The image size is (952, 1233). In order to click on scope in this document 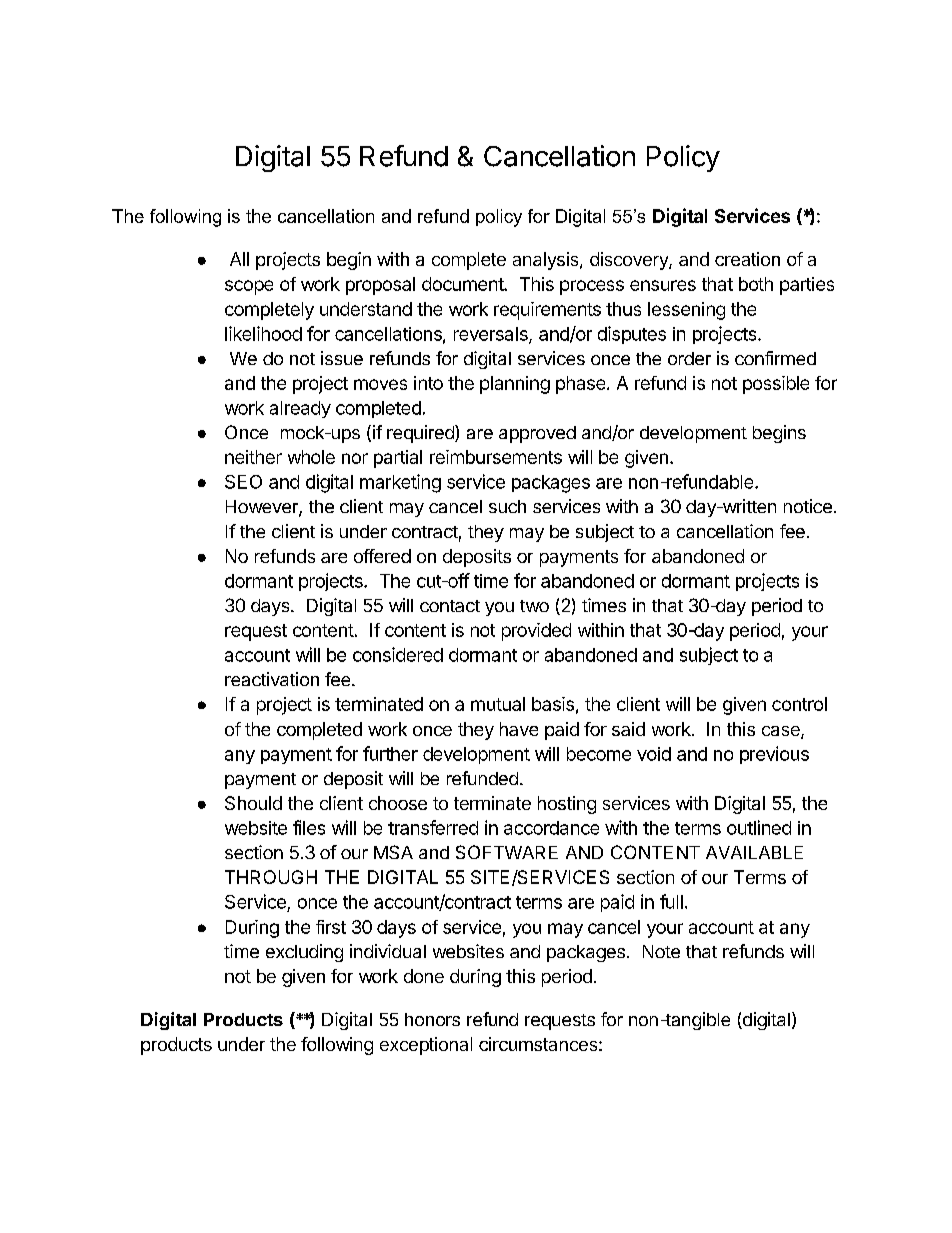, I will do `click(249, 287)`.
